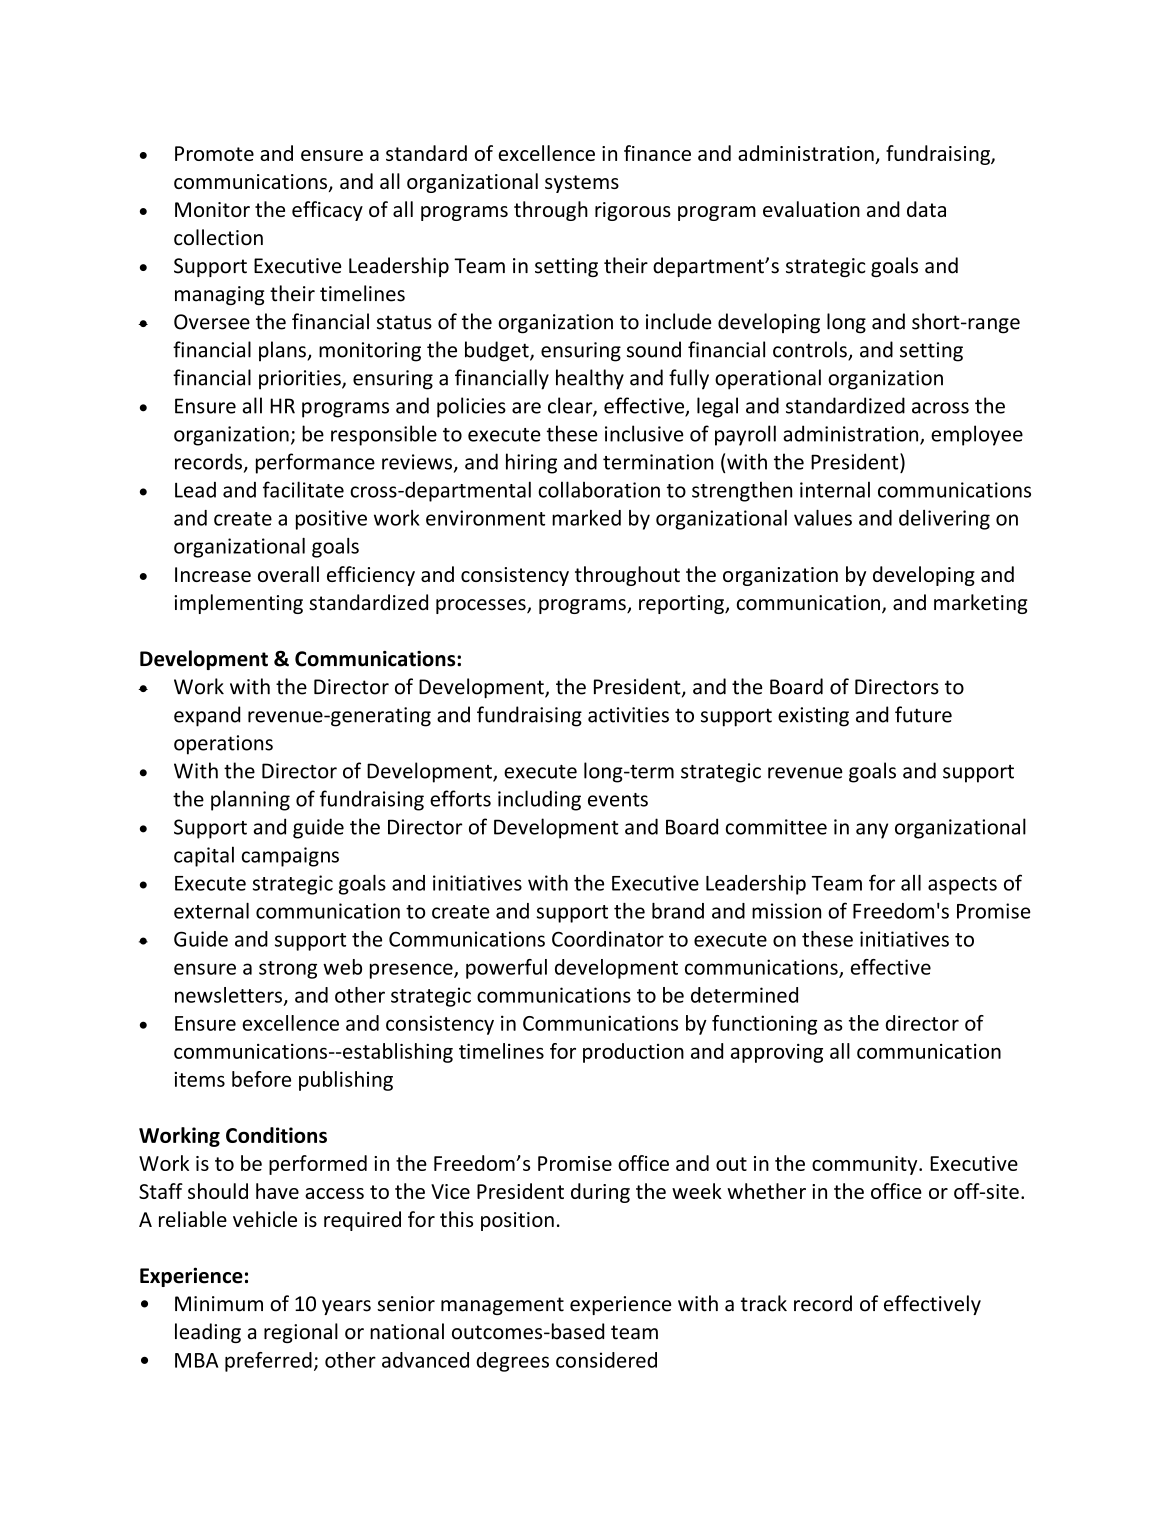  What do you see at coordinates (926, 209) in the document?
I see `data` at bounding box center [926, 209].
